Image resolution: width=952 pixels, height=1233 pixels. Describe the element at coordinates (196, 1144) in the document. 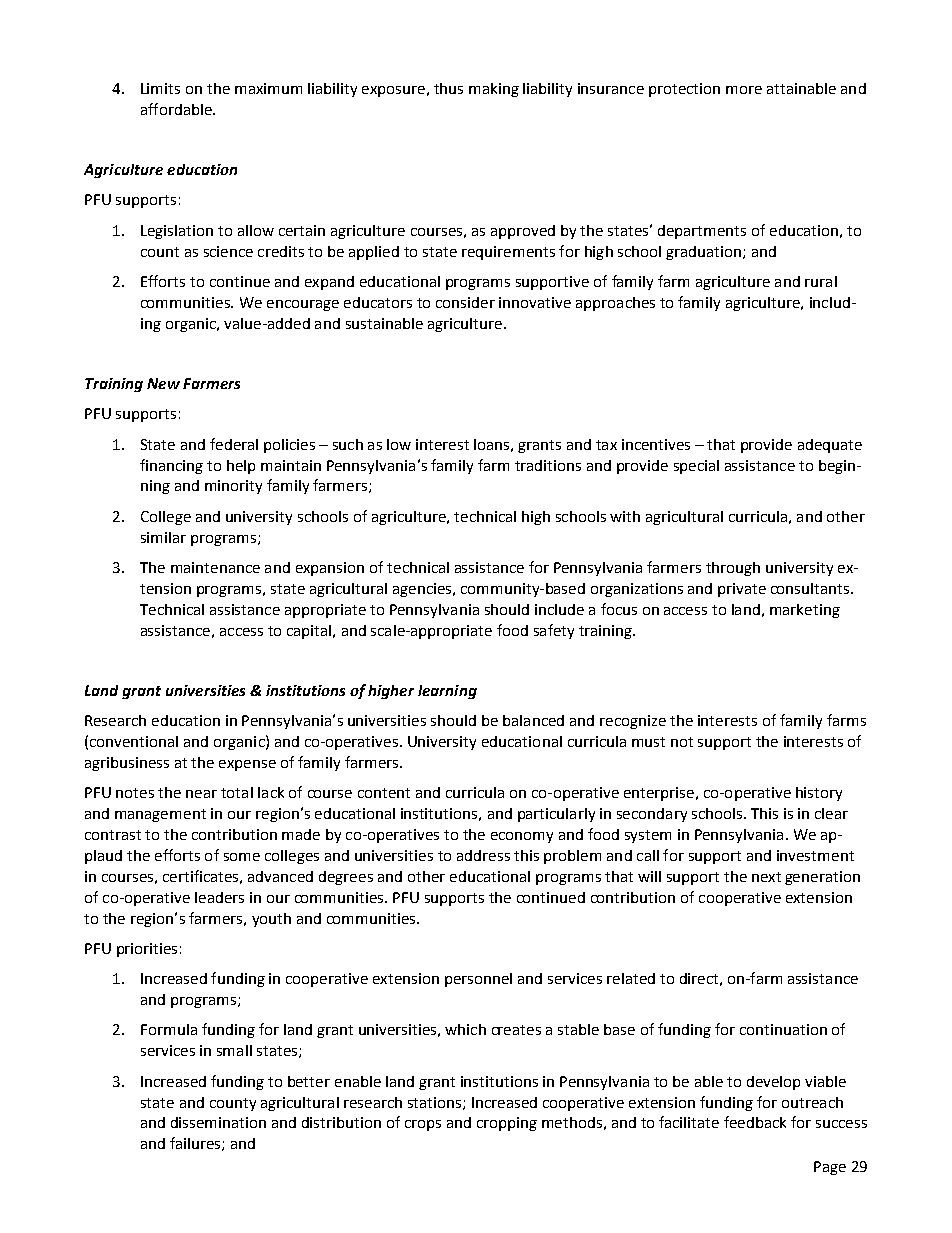

I see `failures` at that location.
